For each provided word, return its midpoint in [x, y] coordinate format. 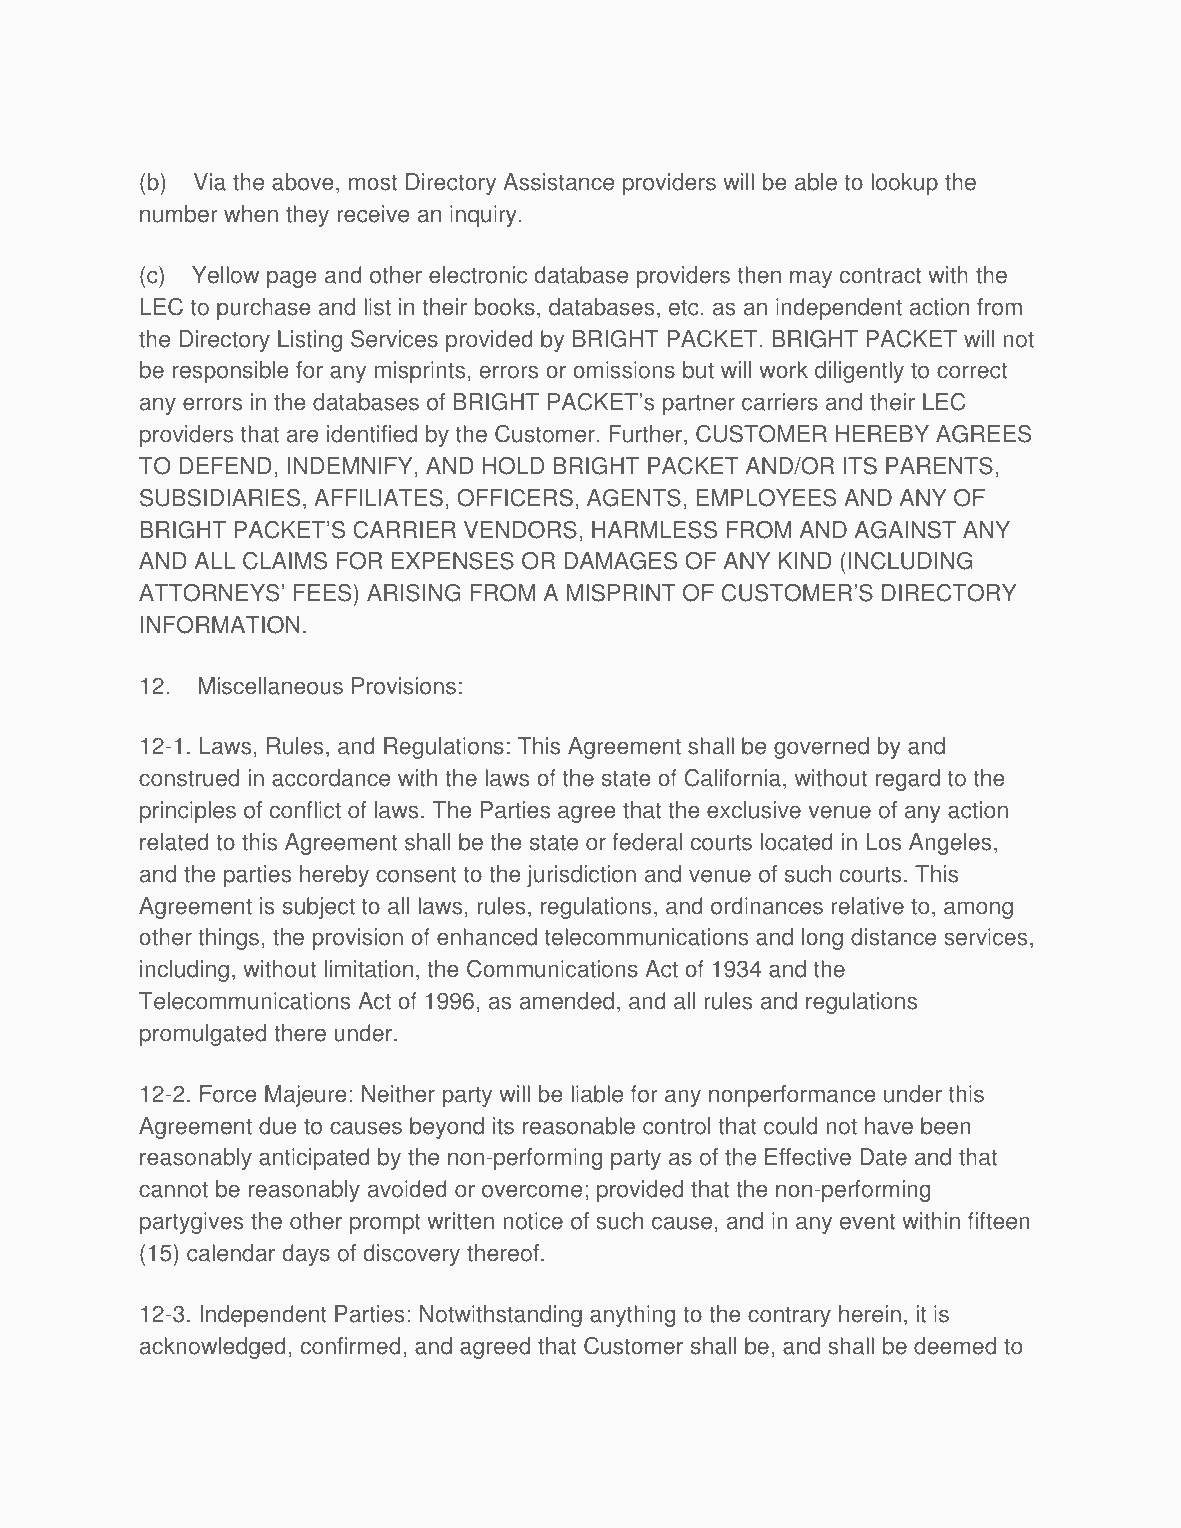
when [251, 214]
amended [567, 1001]
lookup [904, 184]
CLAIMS [285, 561]
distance [893, 937]
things [228, 939]
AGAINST [905, 530]
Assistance [558, 182]
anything [633, 1316]
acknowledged [213, 1348]
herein [870, 1314]
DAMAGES [620, 561]
